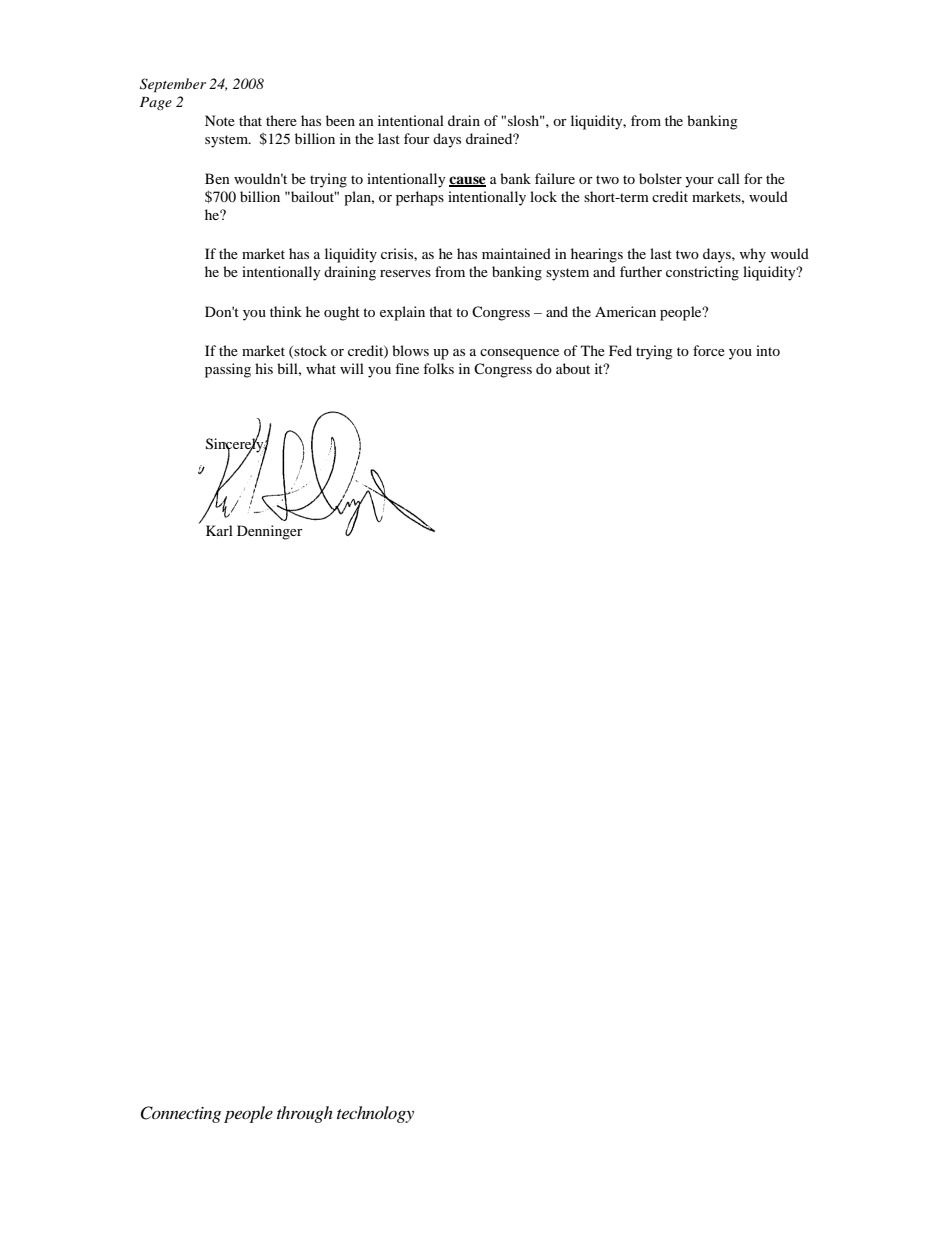 This document has width=952, height=1233. What do you see at coordinates (438, 368) in the document?
I see `folks` at bounding box center [438, 368].
